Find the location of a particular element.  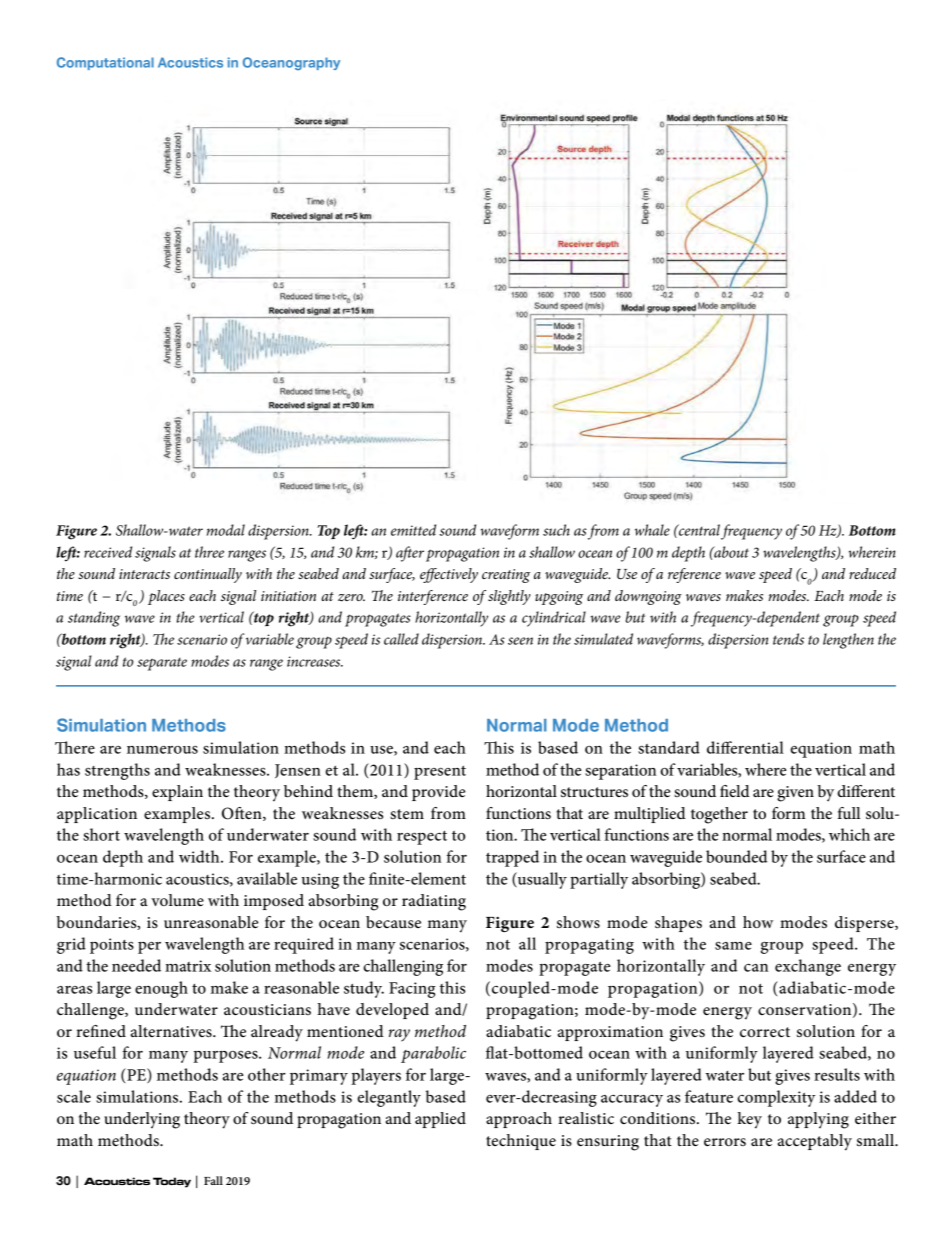

three is located at coordinates (209, 552).
